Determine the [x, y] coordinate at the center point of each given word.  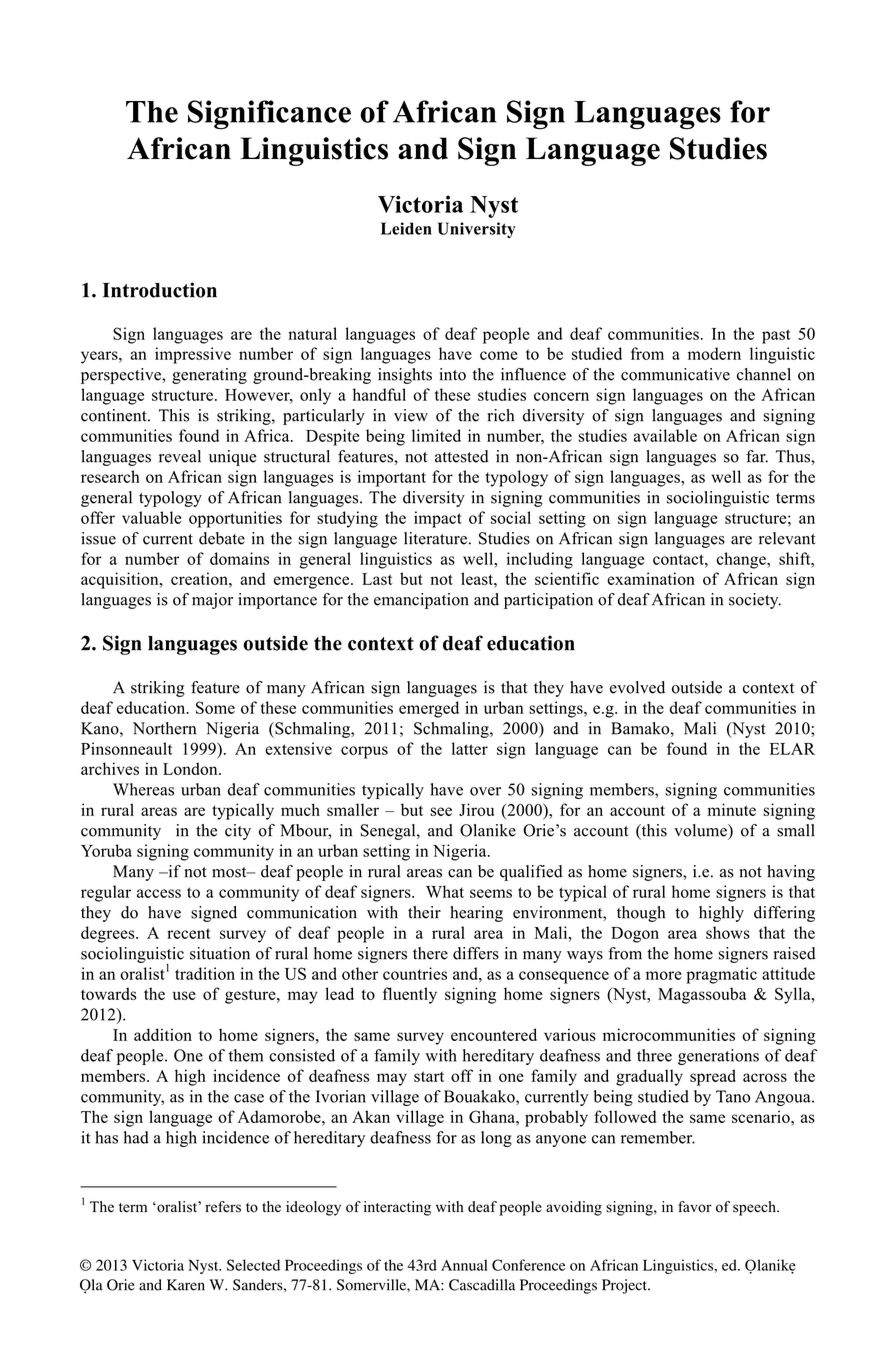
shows [728, 932]
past [776, 336]
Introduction [160, 290]
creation [200, 578]
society [755, 601]
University [477, 230]
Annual [464, 1265]
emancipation [421, 601]
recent [189, 933]
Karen [186, 1285]
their [424, 912]
